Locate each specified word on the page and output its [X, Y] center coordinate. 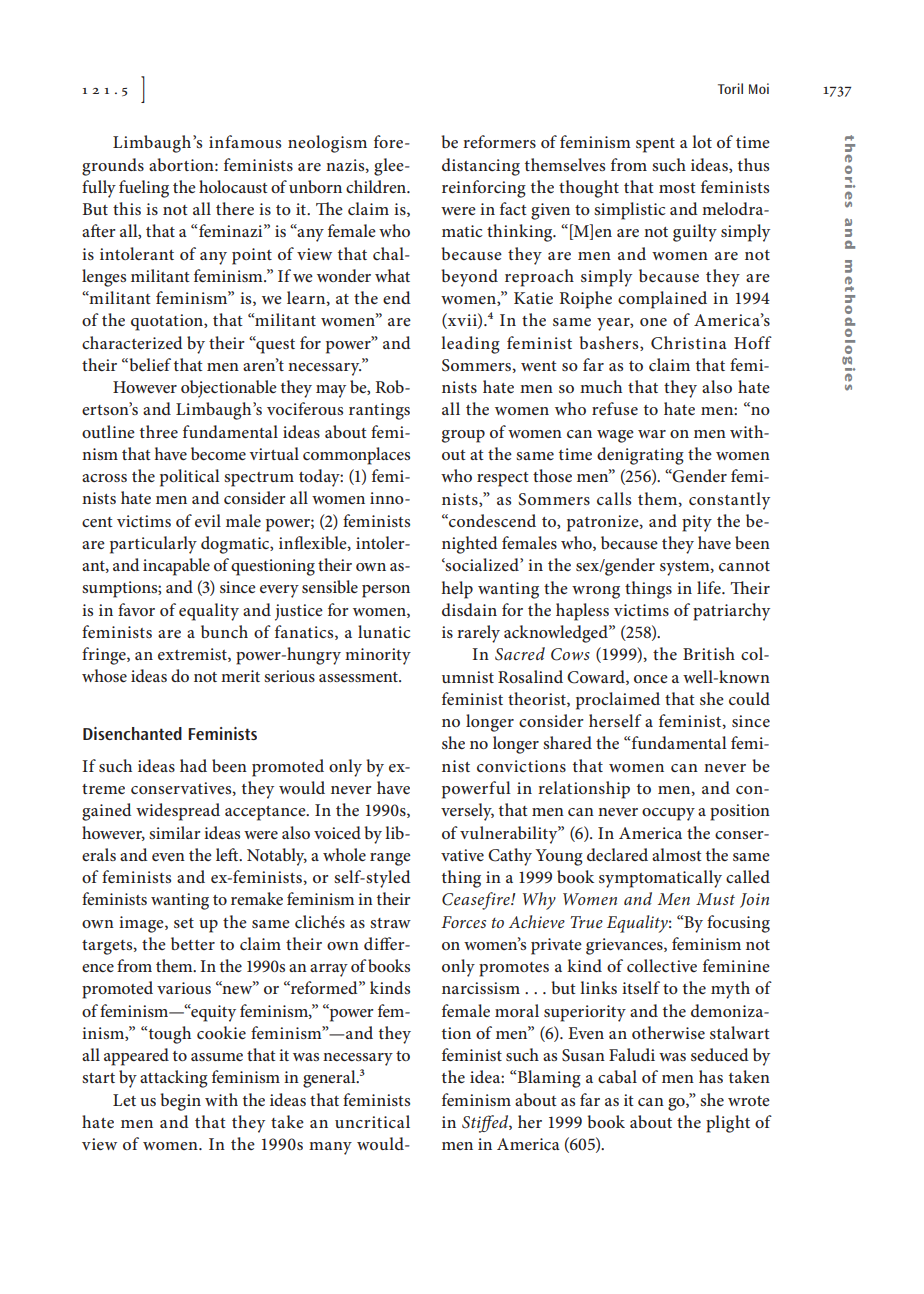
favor [136, 609]
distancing [481, 167]
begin [180, 1102]
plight [728, 1124]
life [710, 587]
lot [702, 141]
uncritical [372, 1121]
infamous [245, 141]
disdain [469, 609]
